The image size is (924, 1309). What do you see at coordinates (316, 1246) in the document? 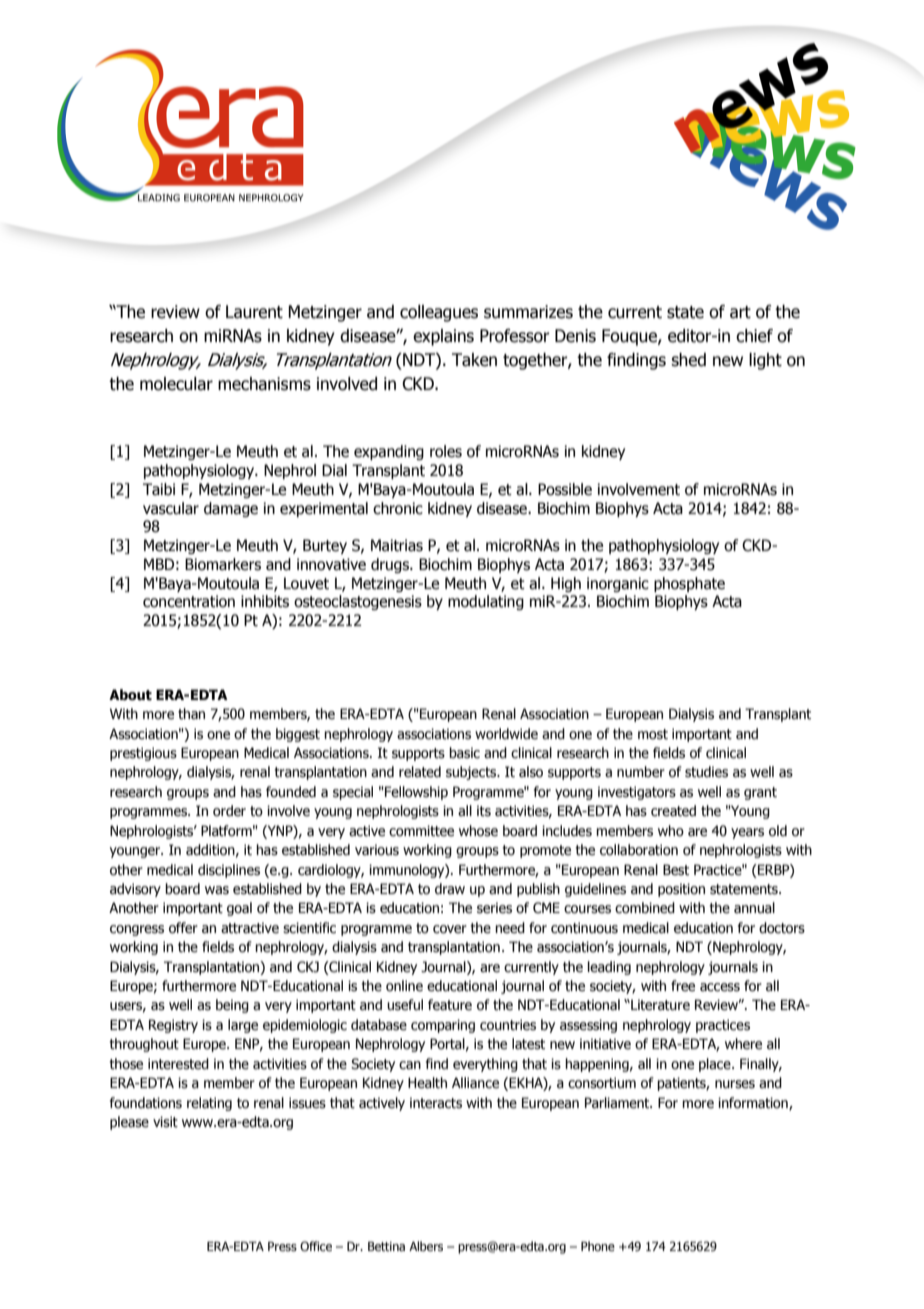
I see `Office` at bounding box center [316, 1246].
